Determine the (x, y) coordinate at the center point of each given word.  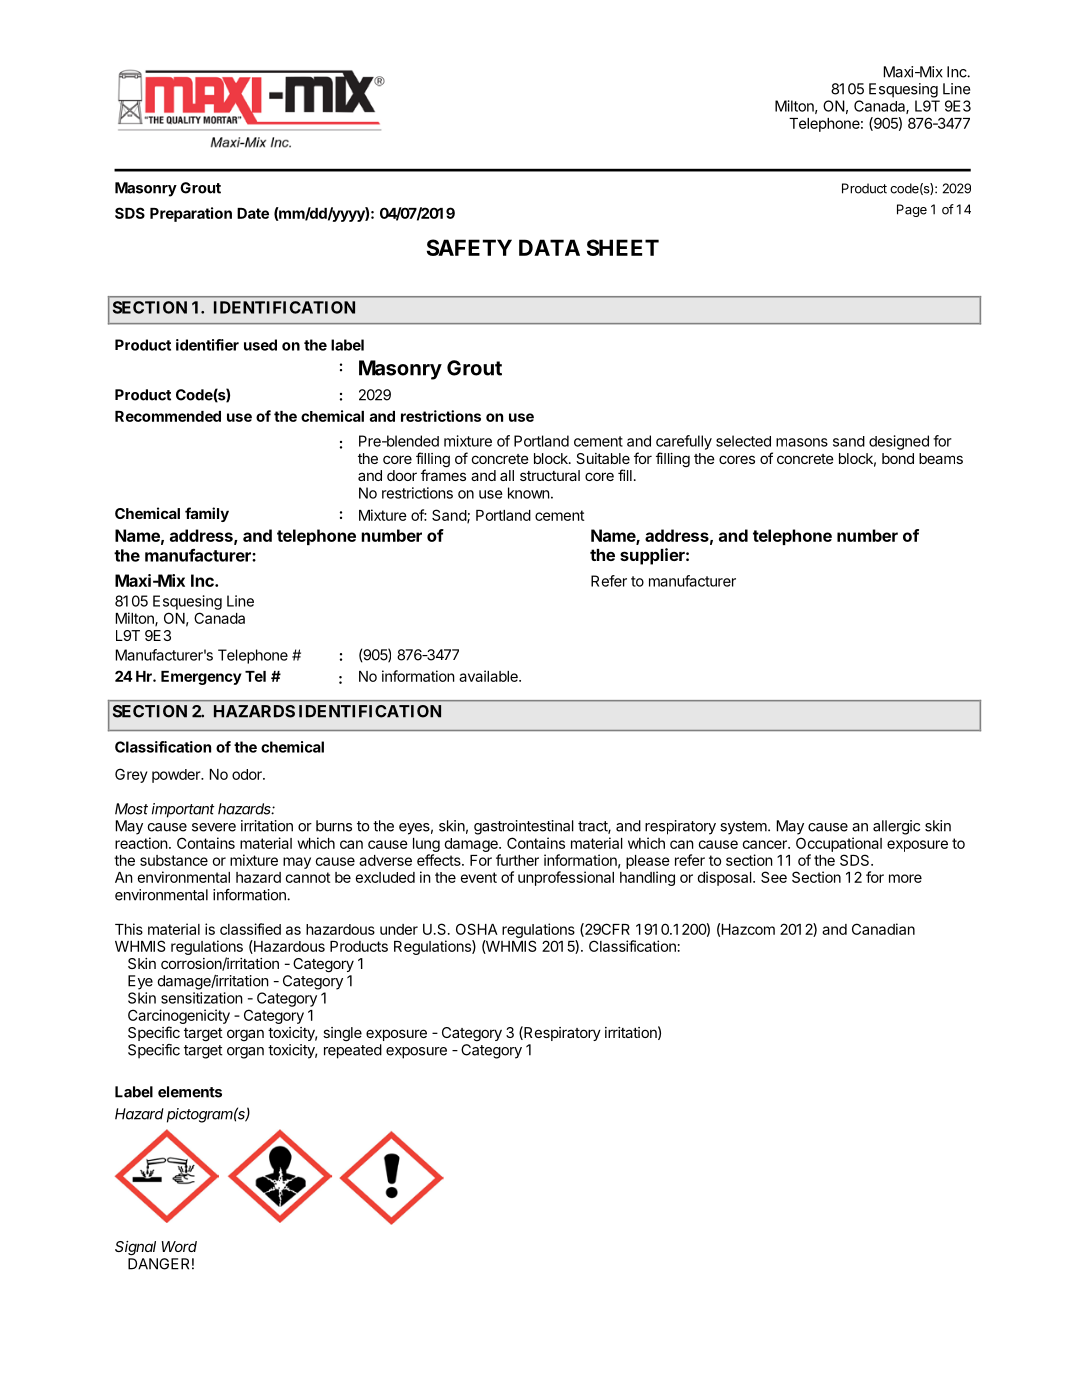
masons (802, 442)
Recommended (168, 416)
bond (898, 458)
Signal (135, 1248)
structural (550, 475)
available (489, 676)
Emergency (201, 678)
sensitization (202, 998)
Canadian (883, 929)
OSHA (477, 929)
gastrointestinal (524, 827)
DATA (549, 247)
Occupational (839, 844)
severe (214, 827)
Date (253, 213)
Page (912, 210)
